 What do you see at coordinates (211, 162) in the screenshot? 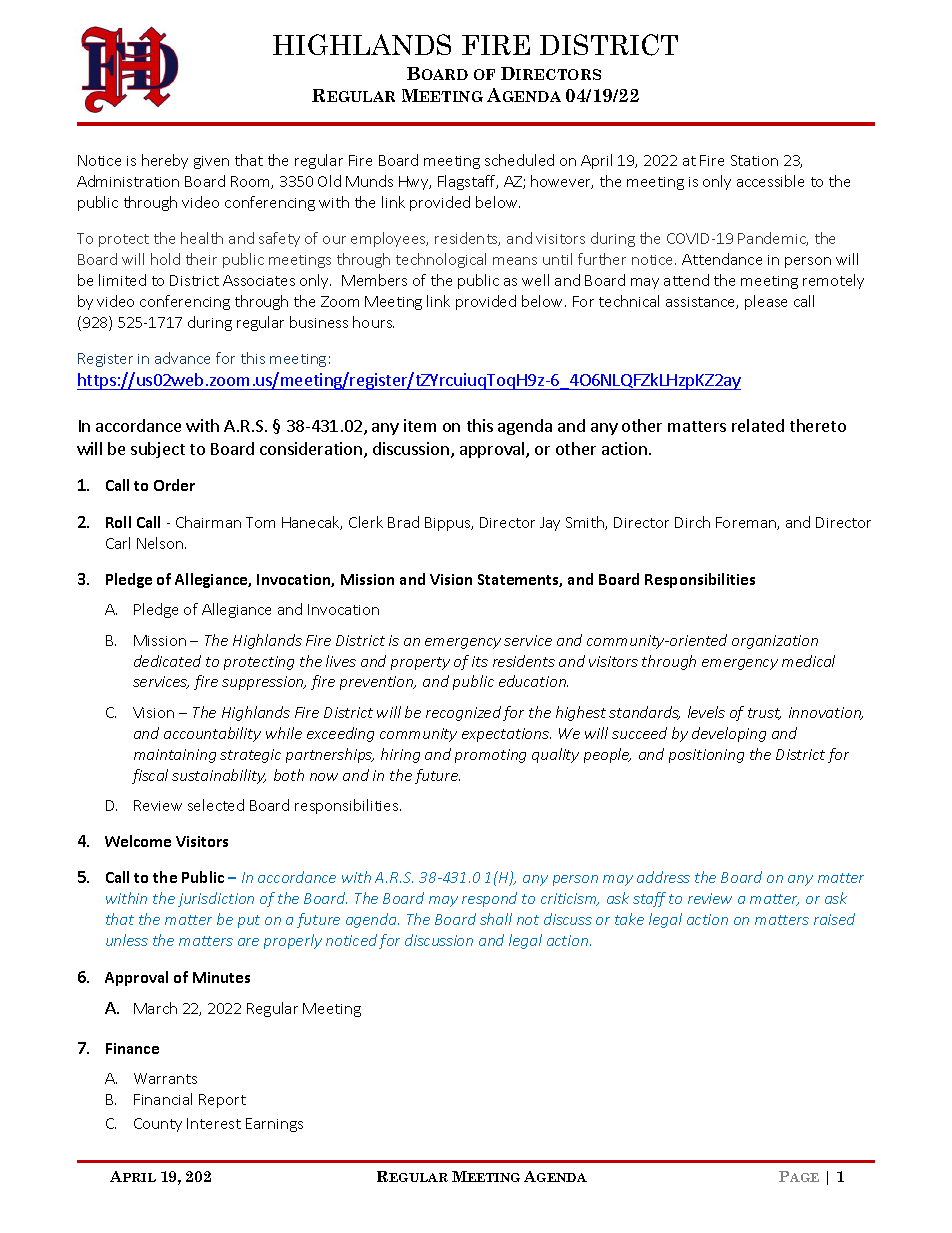
I see `given` at bounding box center [211, 162].
